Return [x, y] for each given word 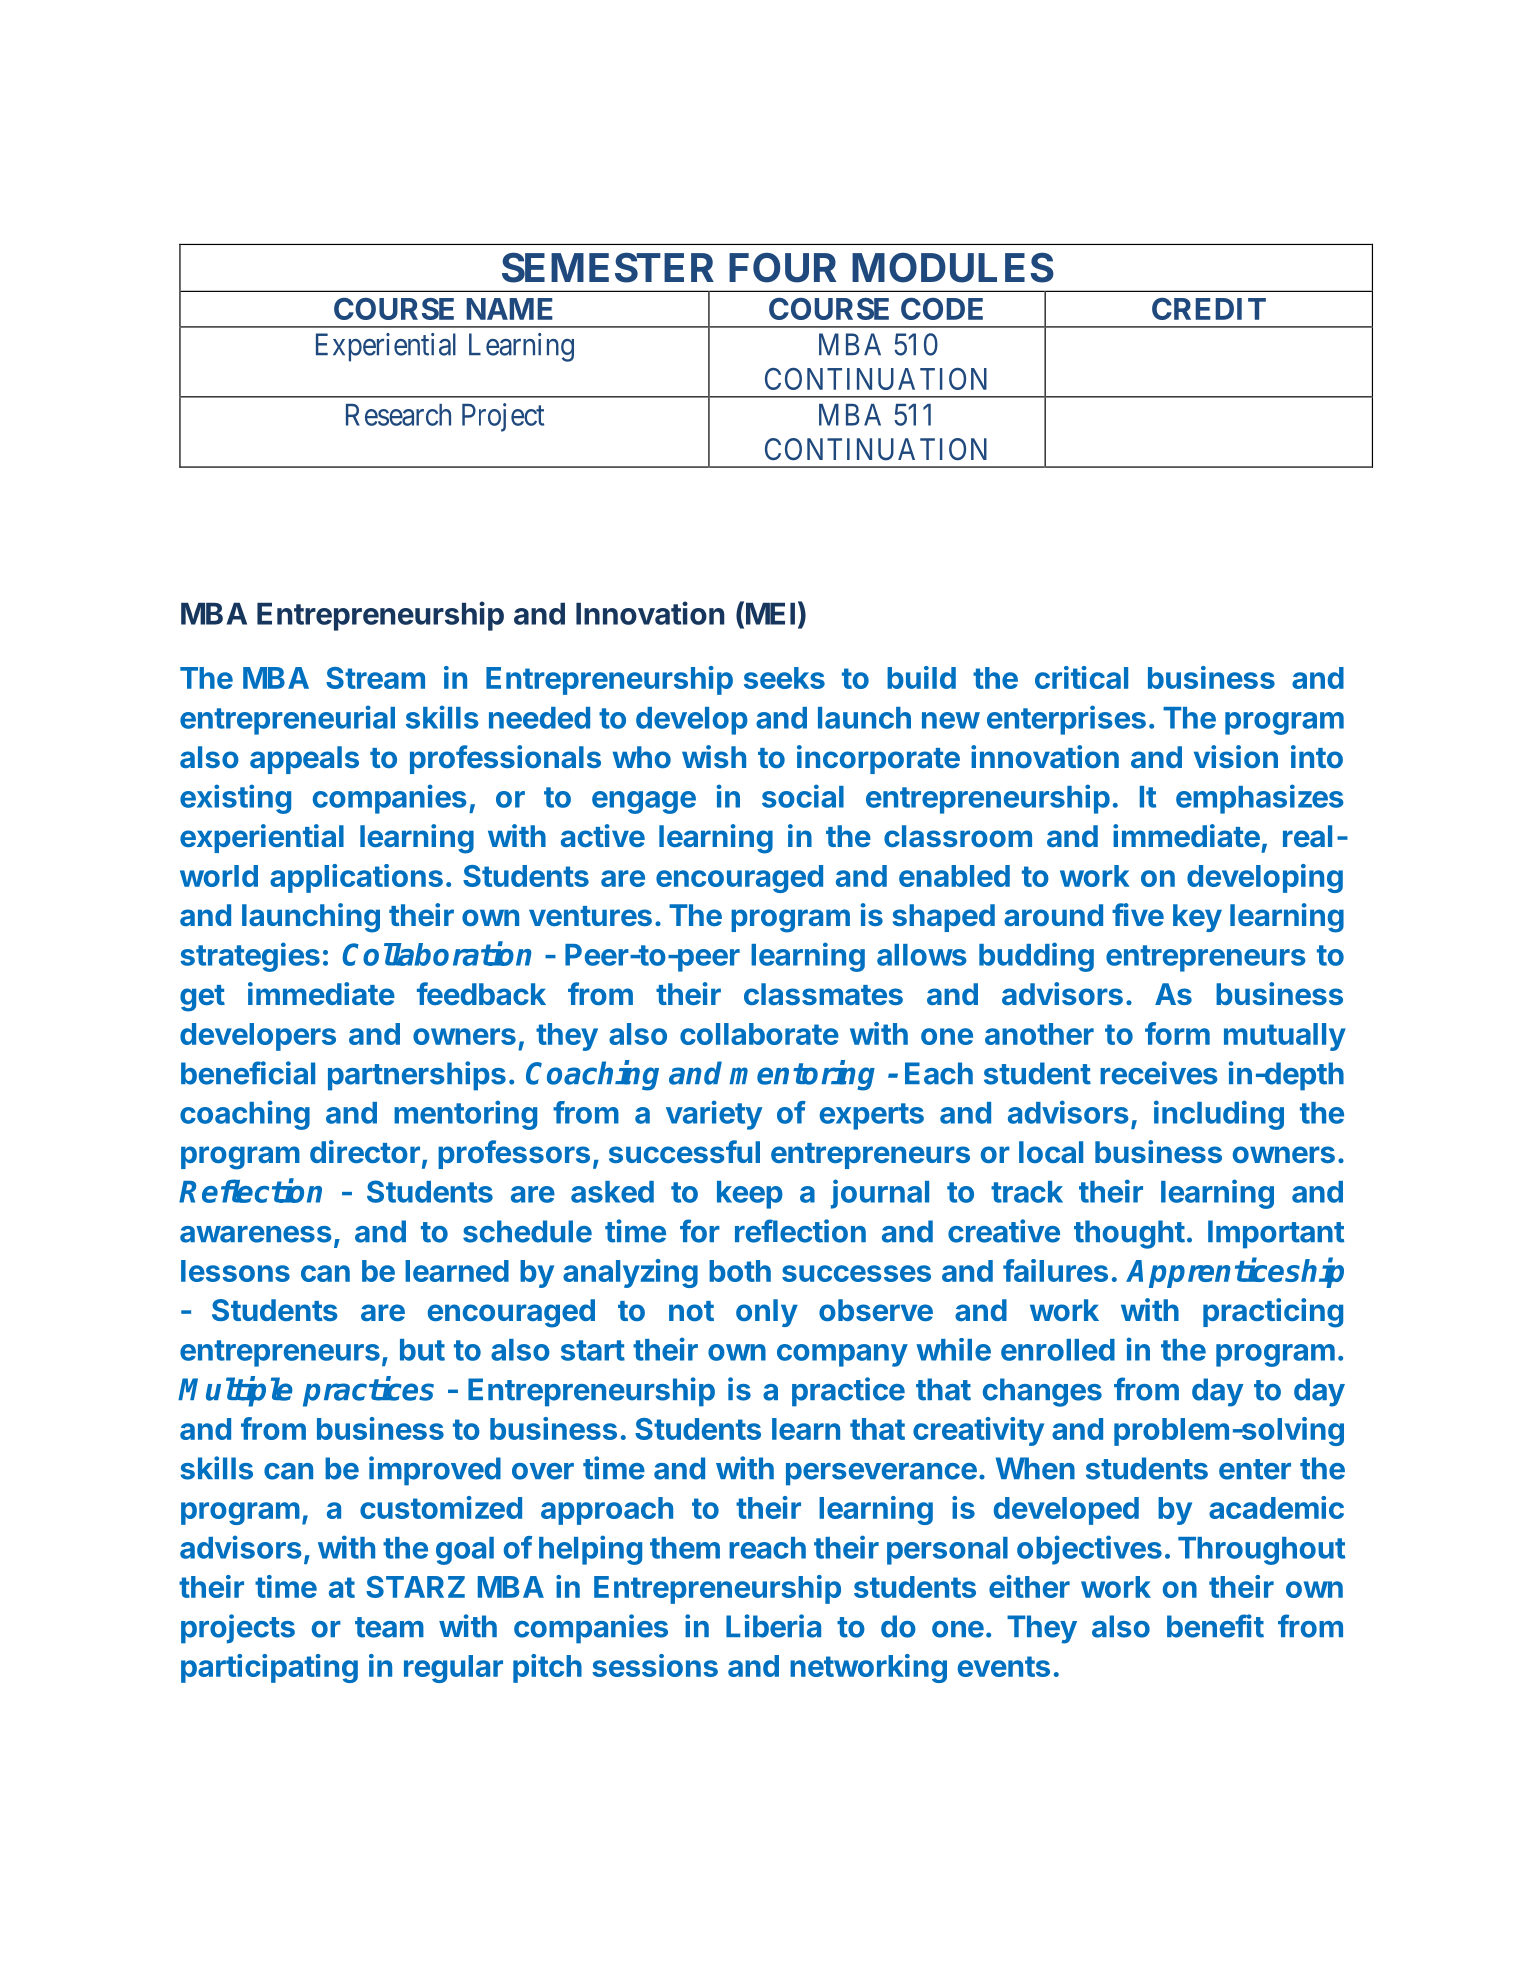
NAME [509, 309]
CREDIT [1209, 309]
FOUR [782, 268]
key [1197, 918]
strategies [250, 957]
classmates [823, 994]
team [389, 1627]
